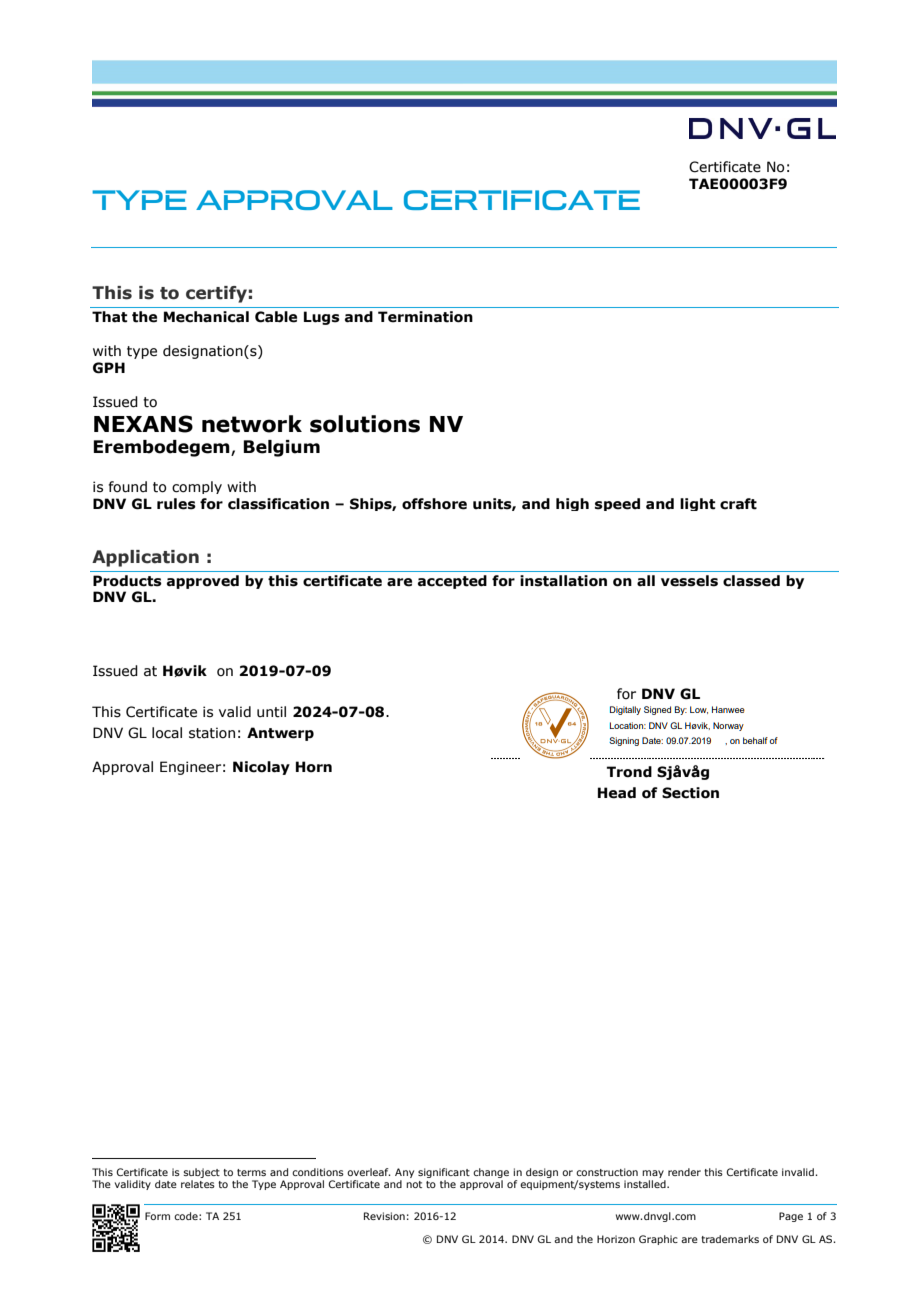  What do you see at coordinates (414, 1184) in the screenshot?
I see `not` at bounding box center [414, 1184].
